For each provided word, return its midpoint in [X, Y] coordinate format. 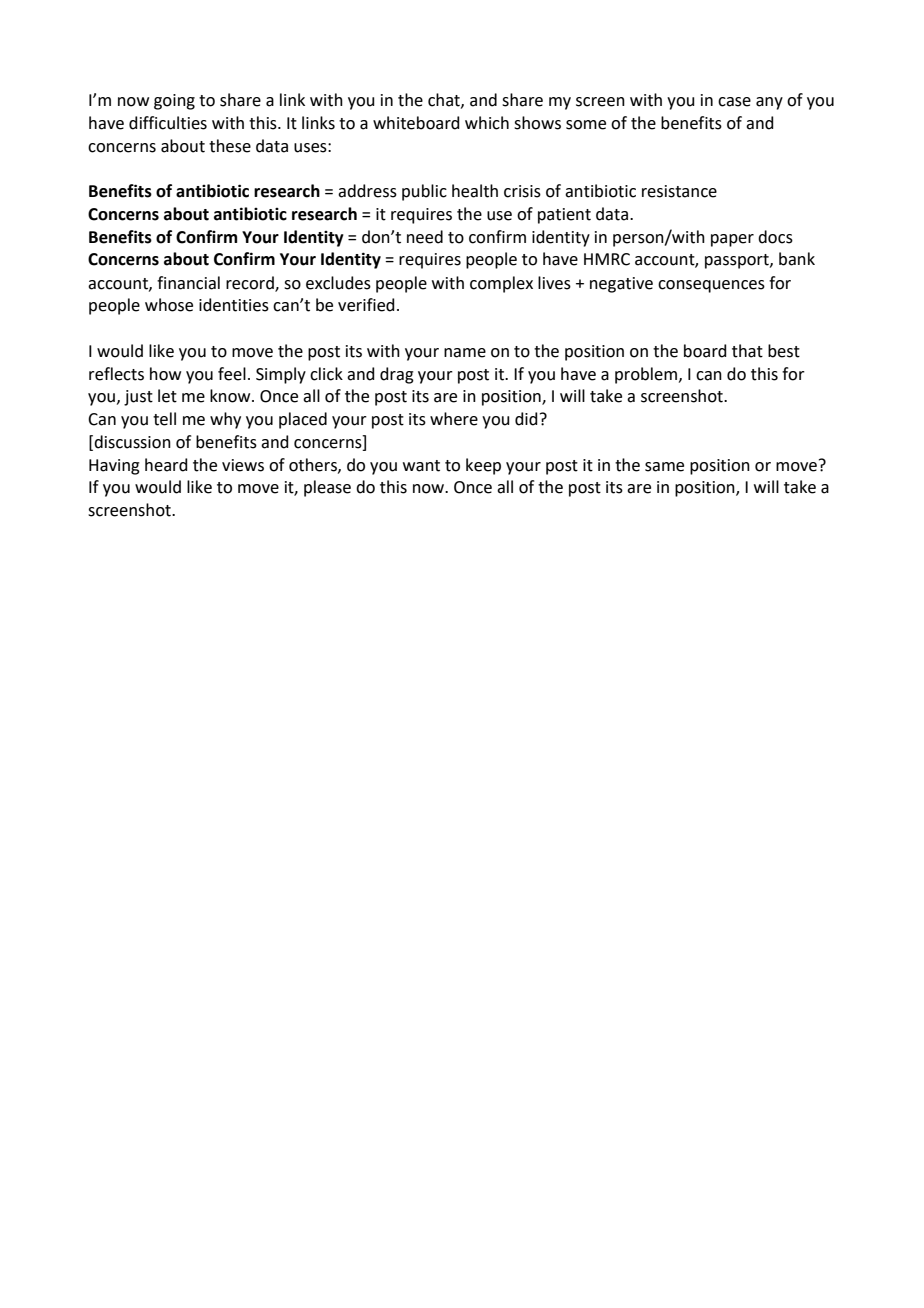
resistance [679, 191]
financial [188, 283]
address [367, 191]
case [734, 102]
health [475, 191]
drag [397, 375]
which [487, 123]
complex [501, 284]
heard [166, 465]
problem [647, 375]
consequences [711, 286]
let [167, 396]
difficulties [168, 123]
